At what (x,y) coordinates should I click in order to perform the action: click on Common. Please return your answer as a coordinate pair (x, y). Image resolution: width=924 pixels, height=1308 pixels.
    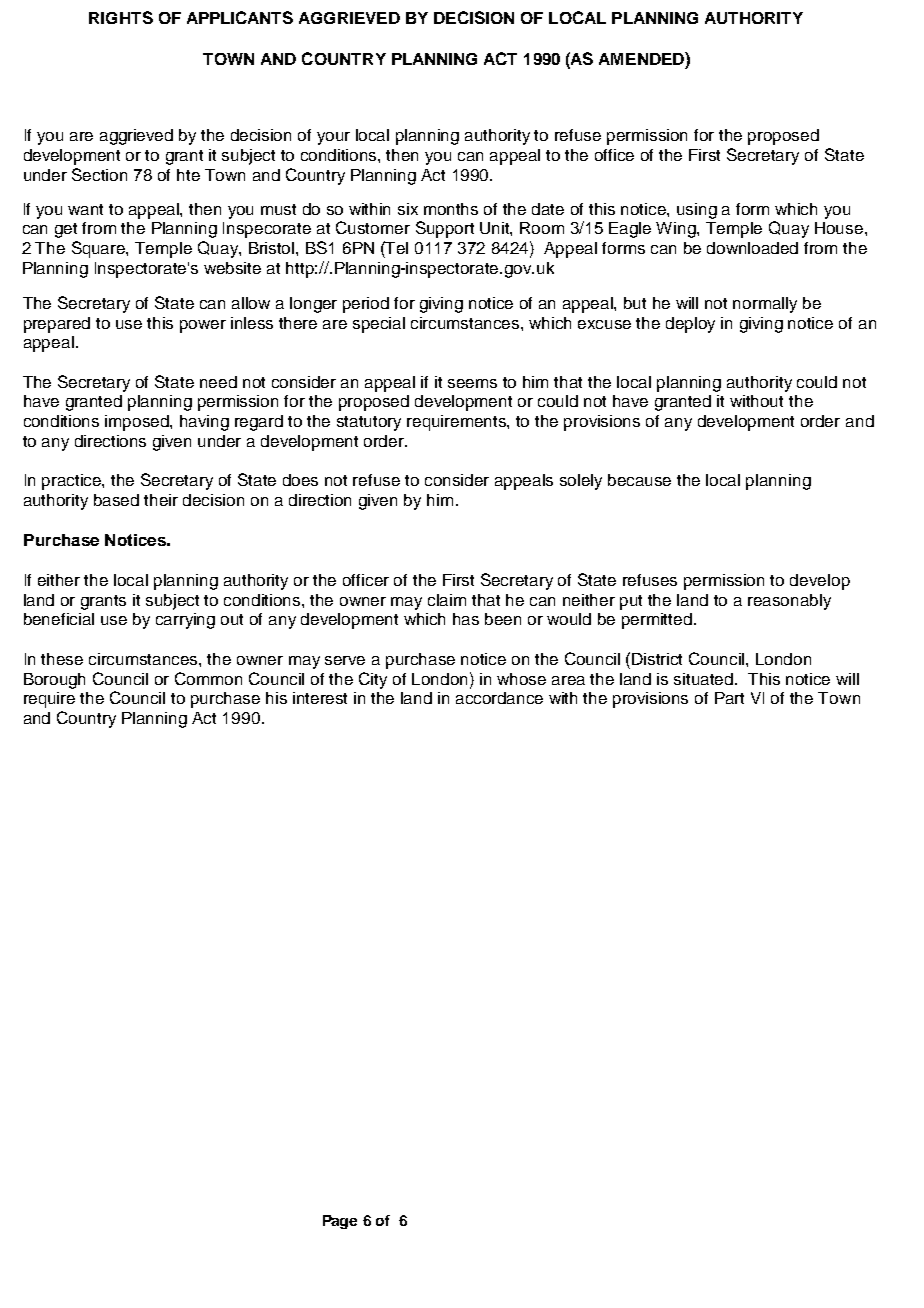
    Looking at the image, I should click on (208, 678).
